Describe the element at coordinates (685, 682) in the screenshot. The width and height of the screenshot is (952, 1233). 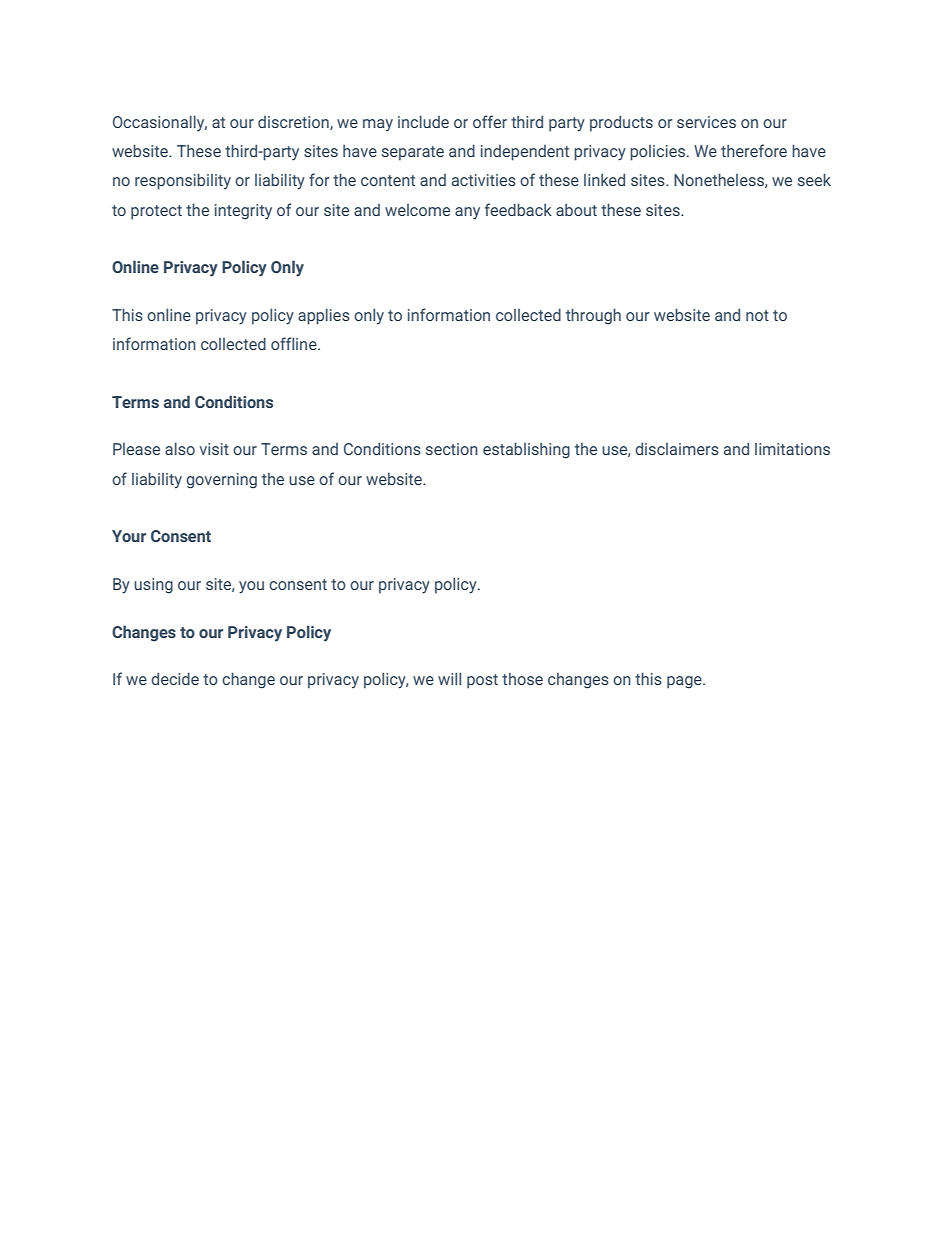
I see `page` at that location.
